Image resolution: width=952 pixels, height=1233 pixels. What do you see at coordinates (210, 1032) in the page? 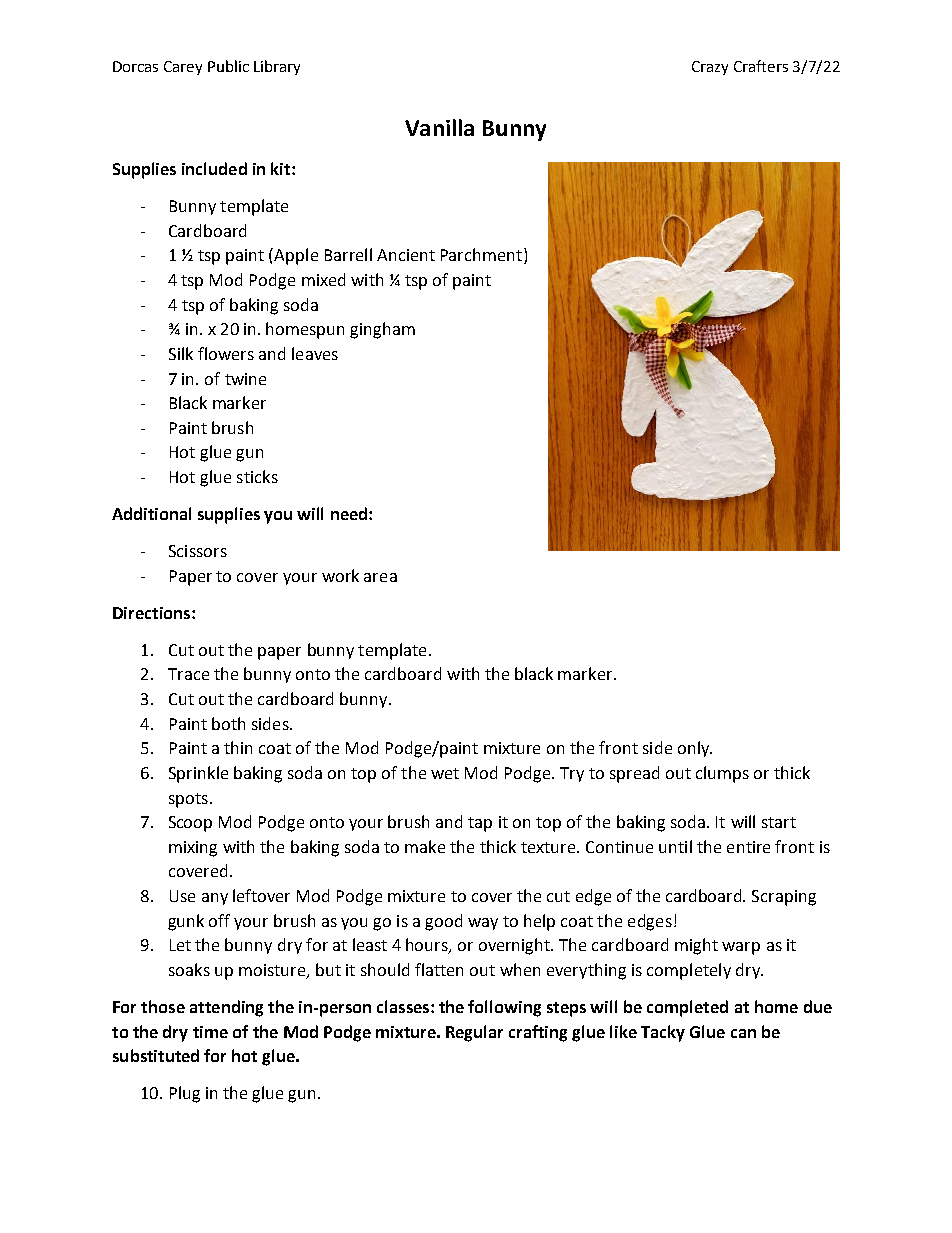
I see `time` at bounding box center [210, 1032].
